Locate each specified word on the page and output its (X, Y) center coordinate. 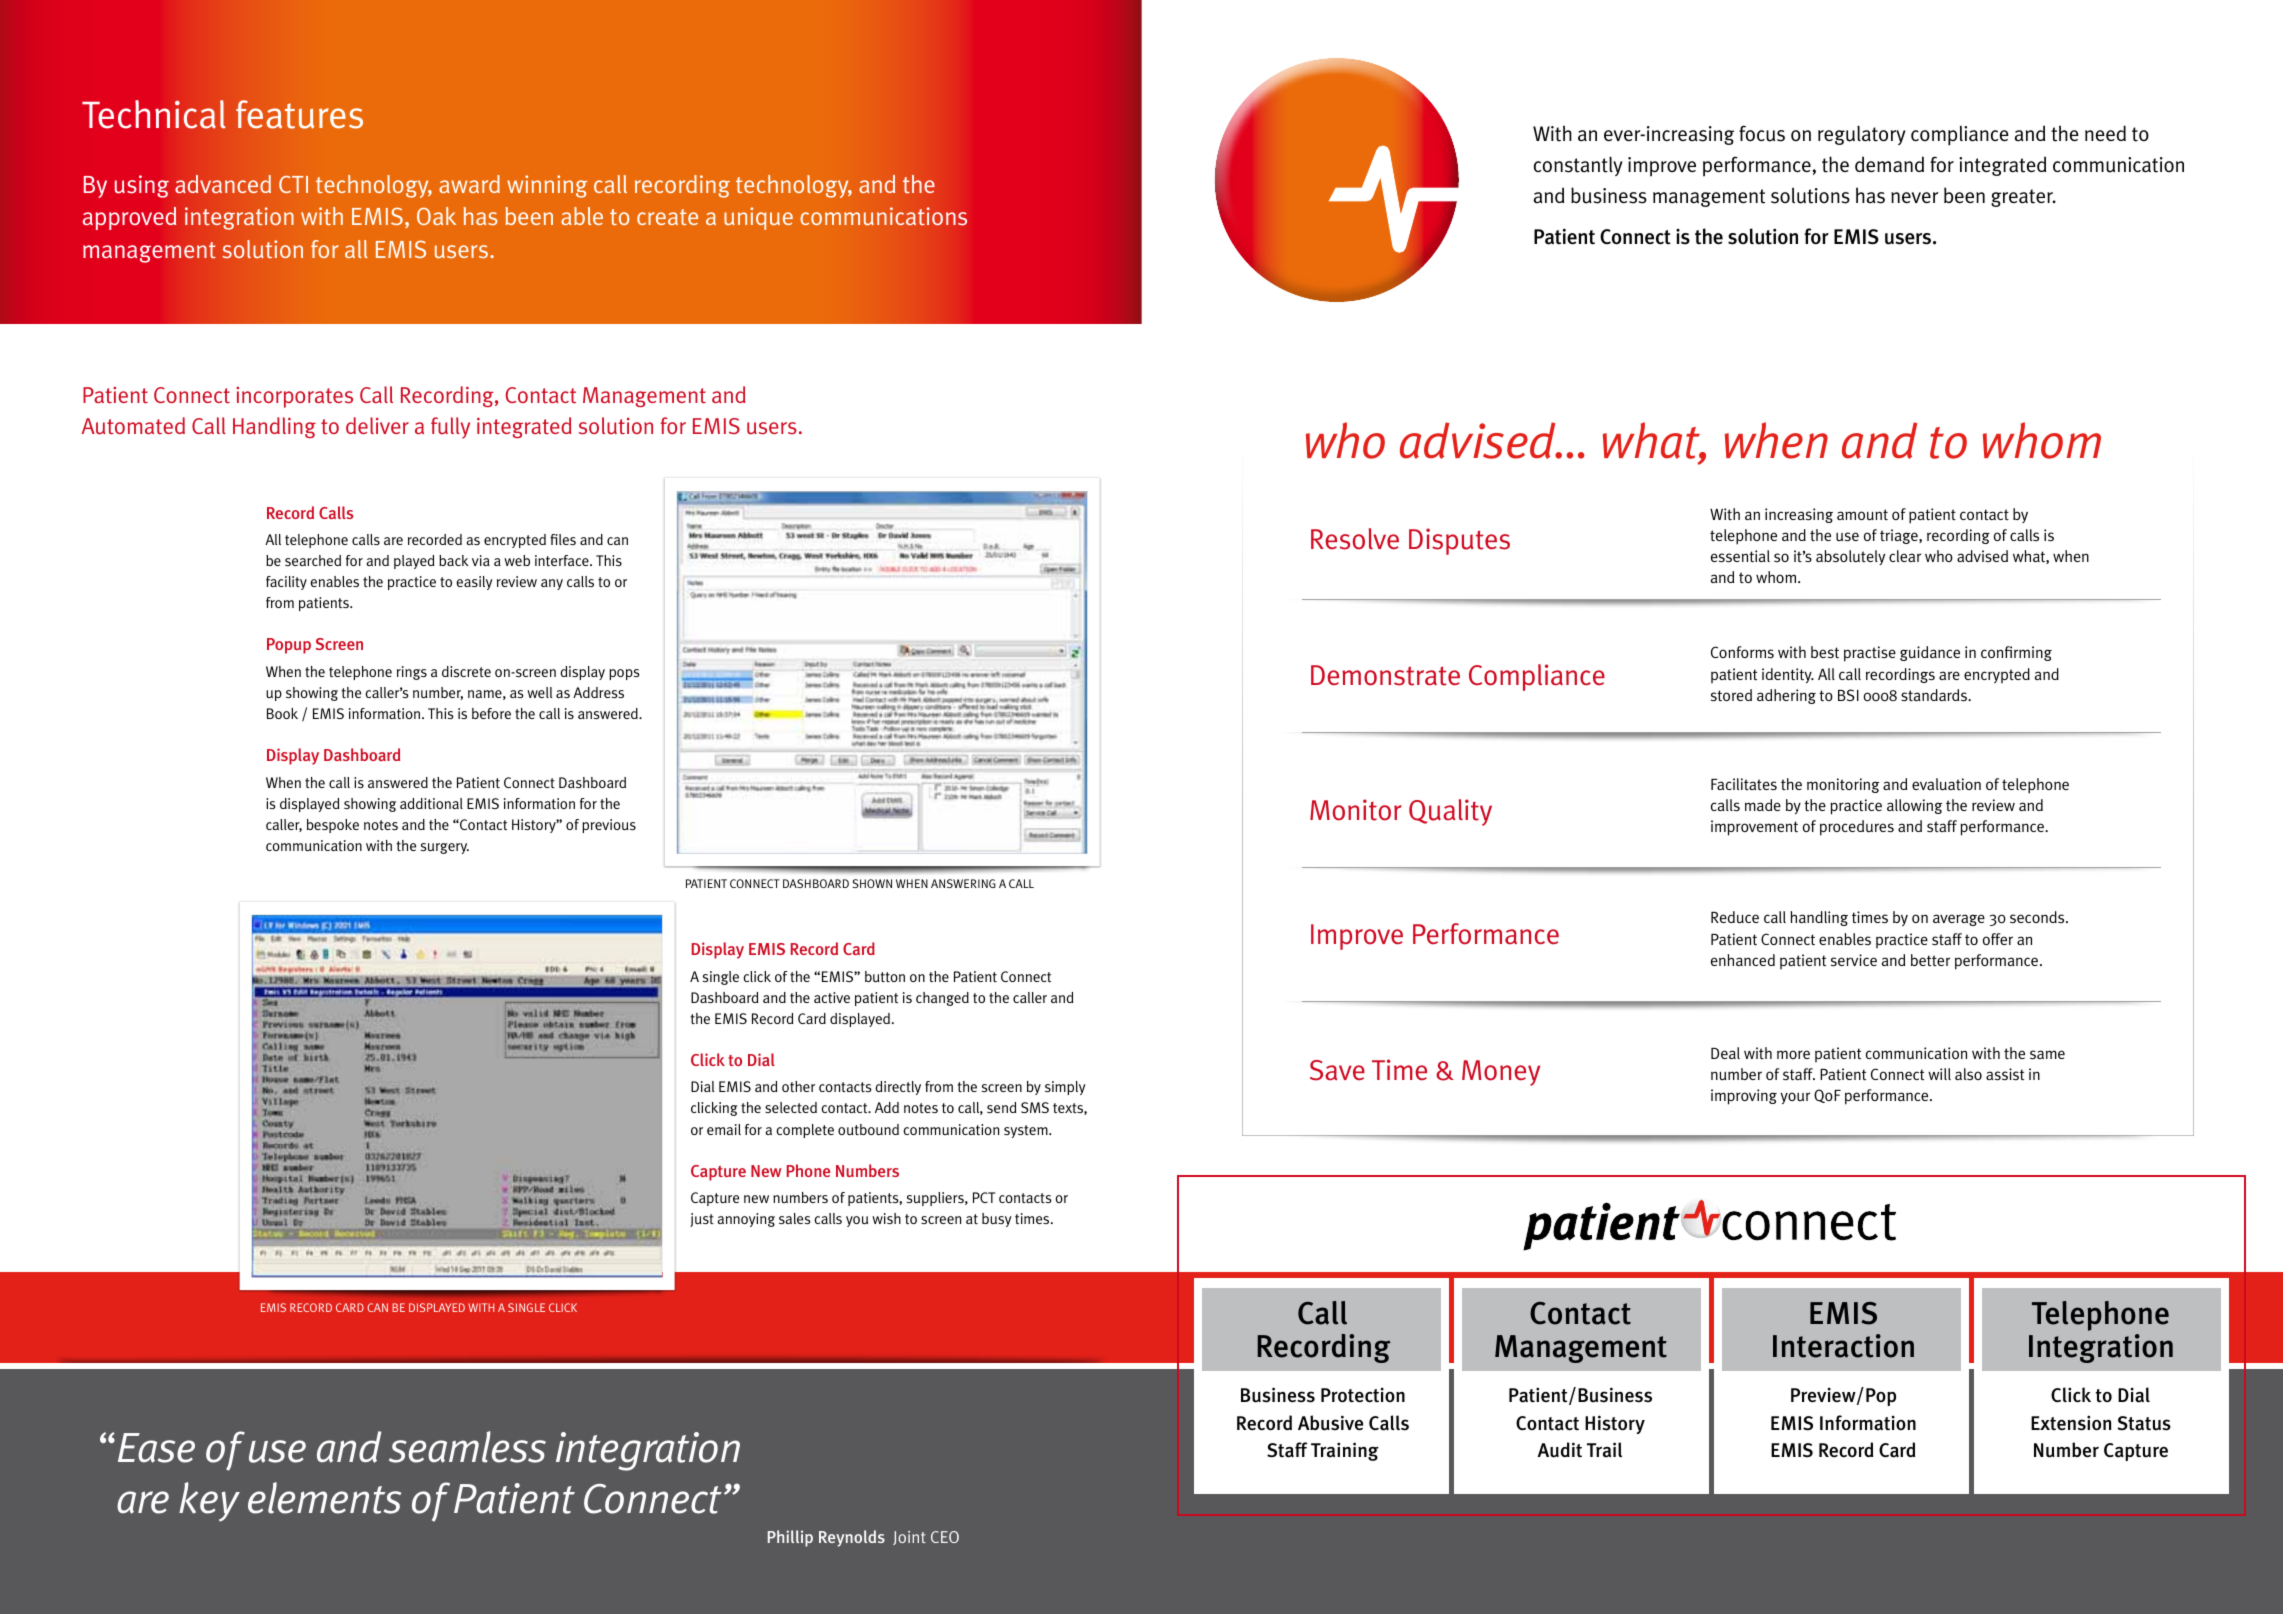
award (469, 184)
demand (1889, 164)
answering (963, 883)
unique (758, 218)
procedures (1857, 828)
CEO (945, 1537)
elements (324, 1498)
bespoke (333, 826)
